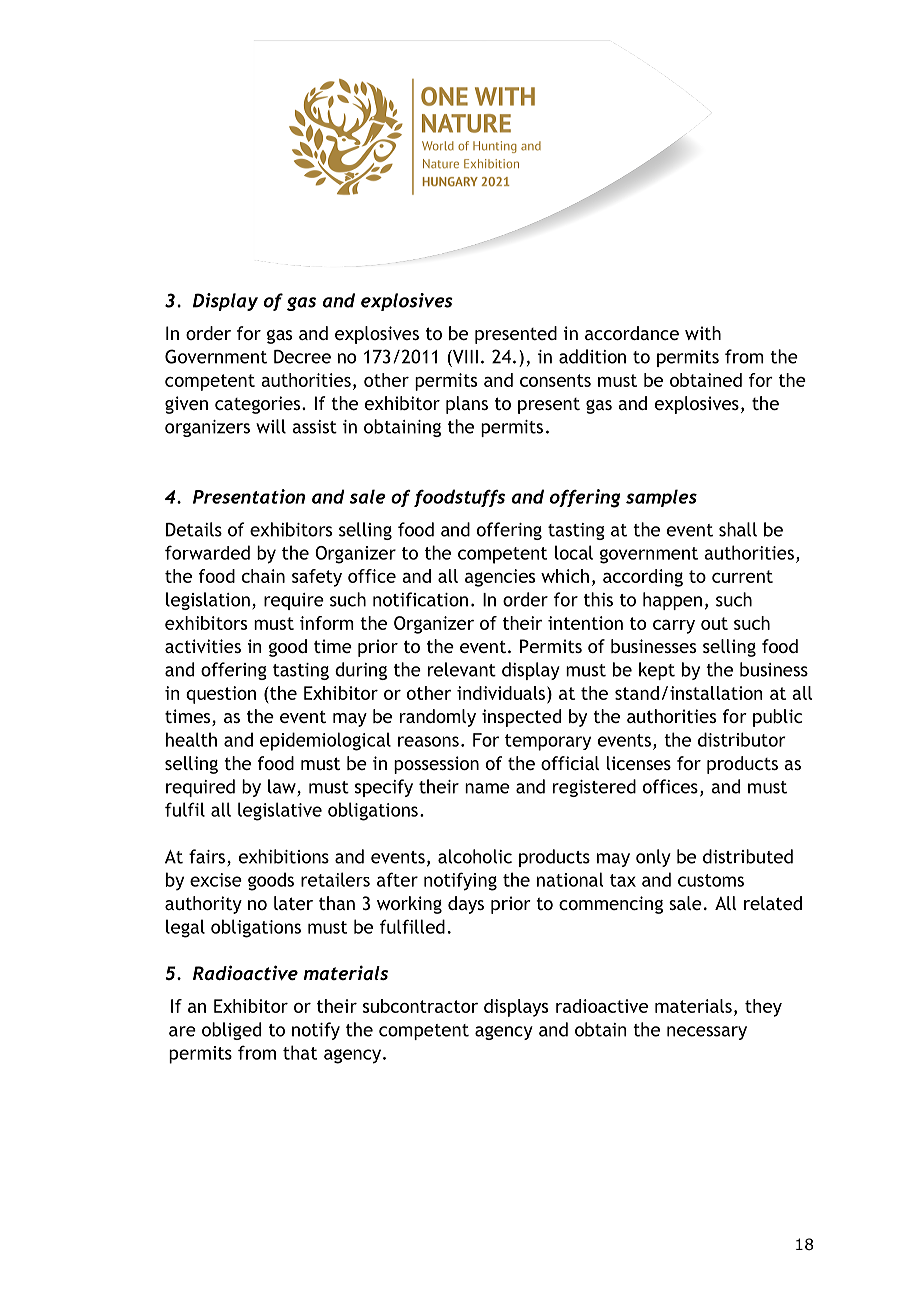 The width and height of the document is (924, 1308). What do you see at coordinates (194, 529) in the document?
I see `Details` at bounding box center [194, 529].
